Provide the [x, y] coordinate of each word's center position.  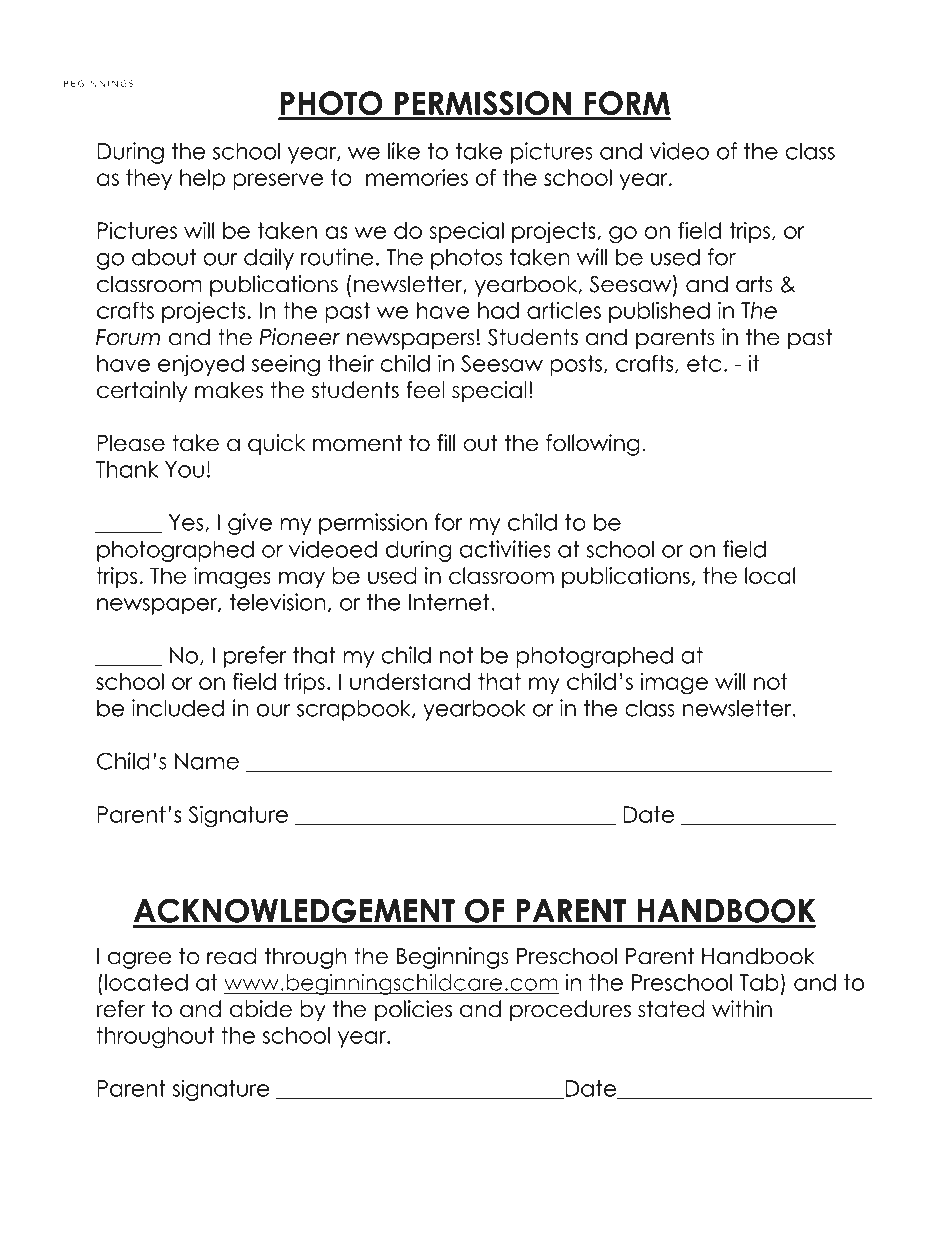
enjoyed [201, 365]
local [770, 575]
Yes [187, 523]
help [202, 179]
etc [704, 363]
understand [410, 681]
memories [417, 177]
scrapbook [355, 710]
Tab [759, 982]
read [232, 956]
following [593, 445]
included [178, 708]
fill [446, 442]
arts [754, 284]
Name [207, 761]
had [498, 310]
